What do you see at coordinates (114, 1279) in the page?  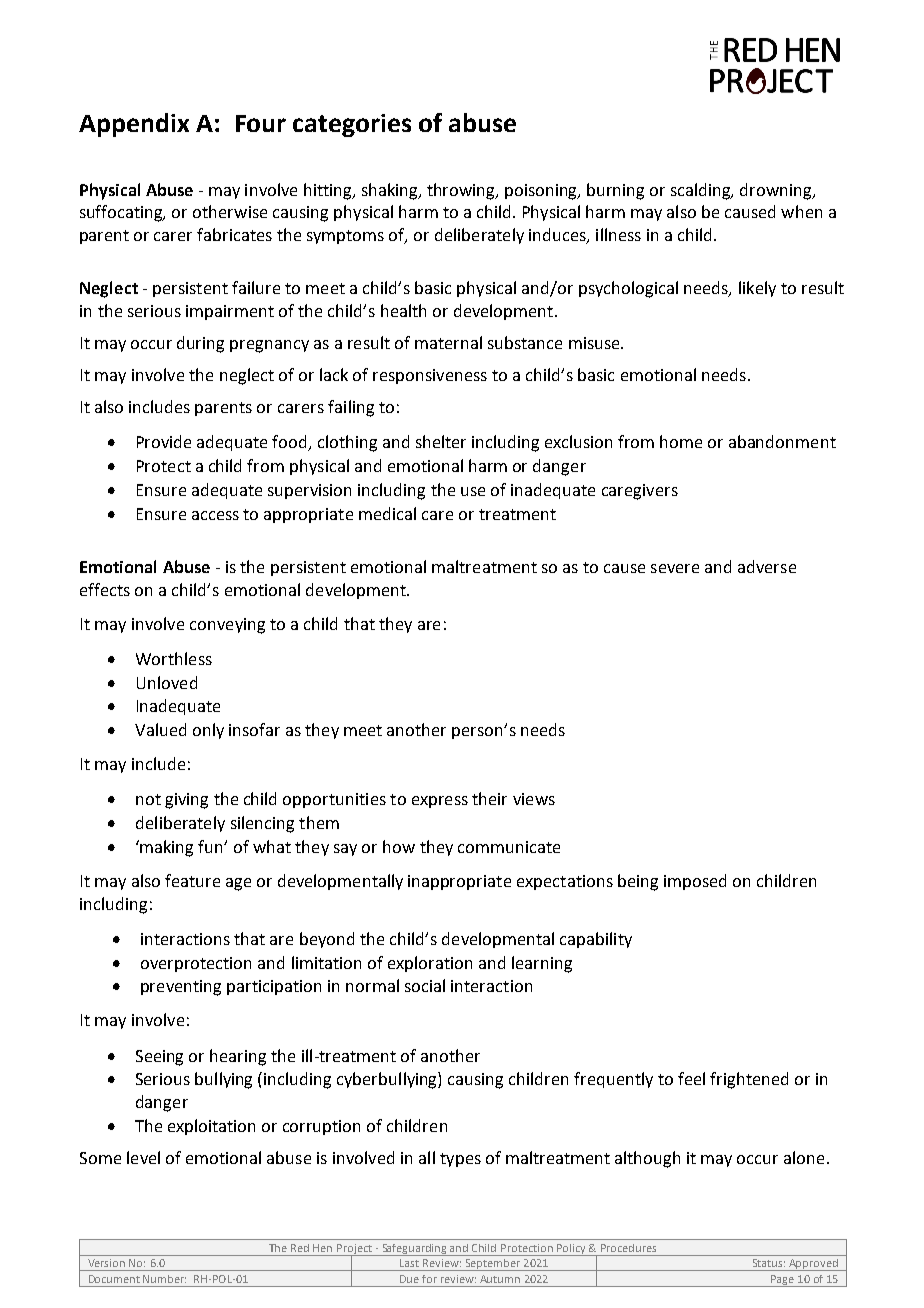 I see `Document` at bounding box center [114, 1279].
